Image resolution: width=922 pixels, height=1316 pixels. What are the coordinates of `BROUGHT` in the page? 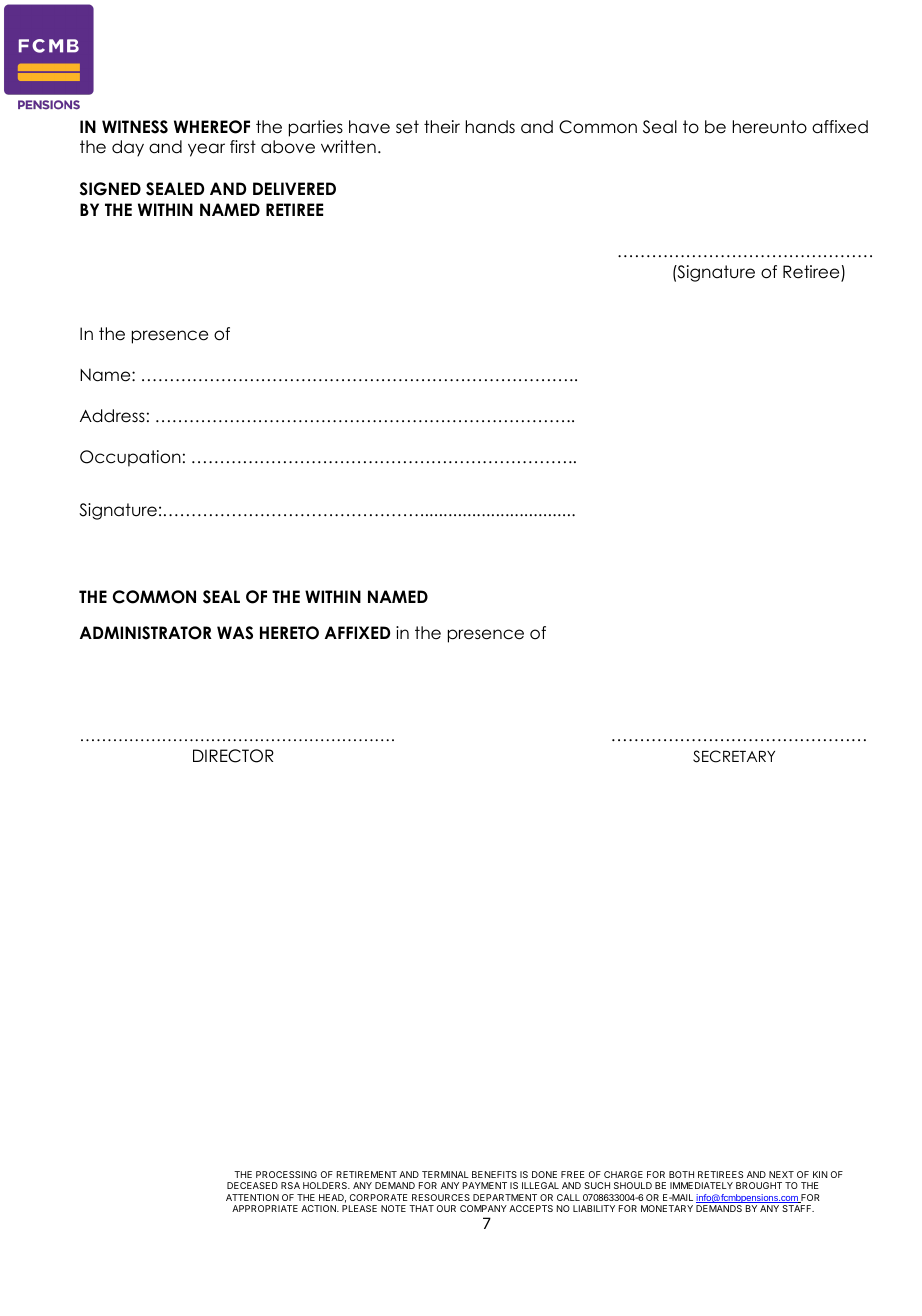 It's located at (759, 1185).
